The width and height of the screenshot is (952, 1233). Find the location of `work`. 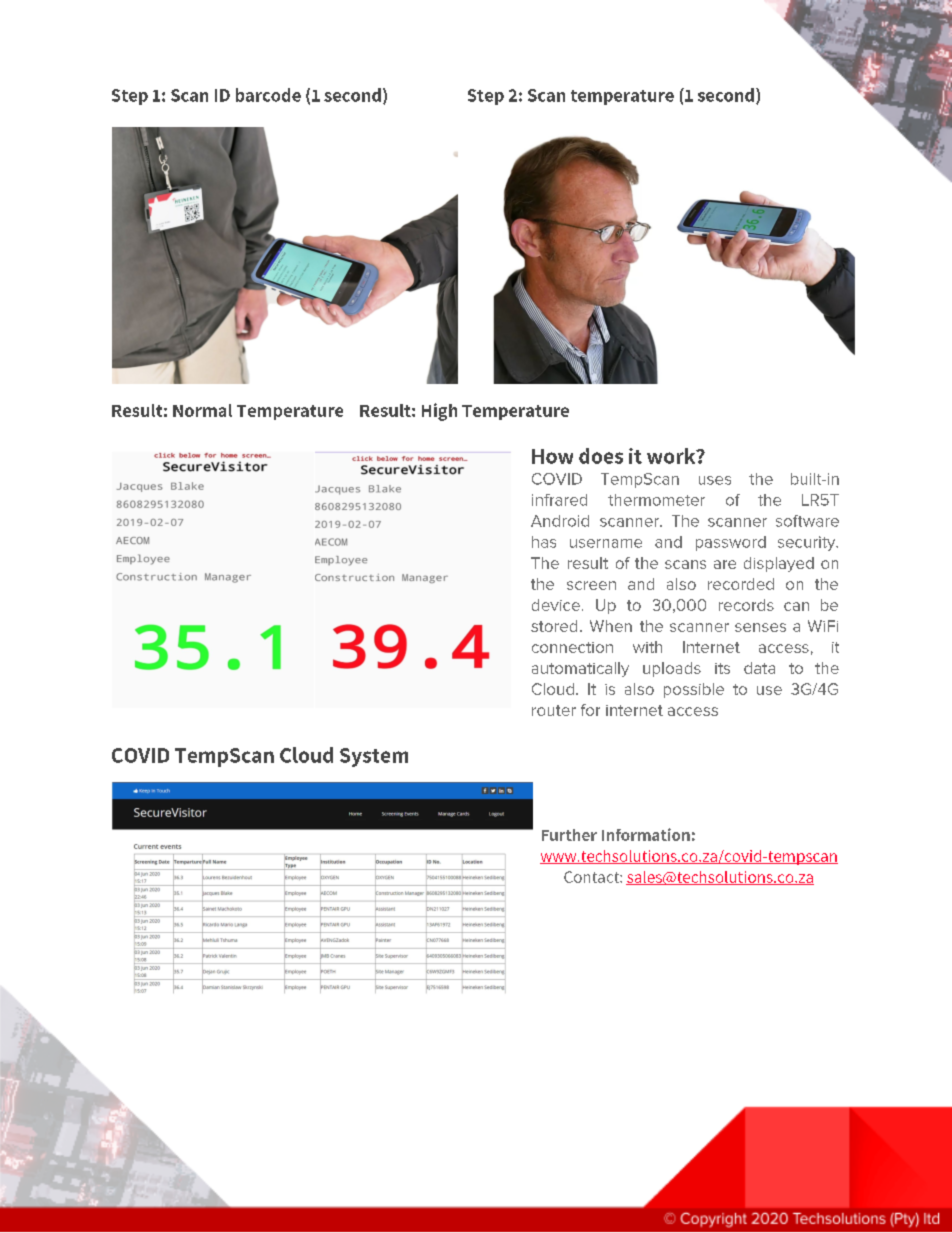

work is located at coordinates (672, 456).
